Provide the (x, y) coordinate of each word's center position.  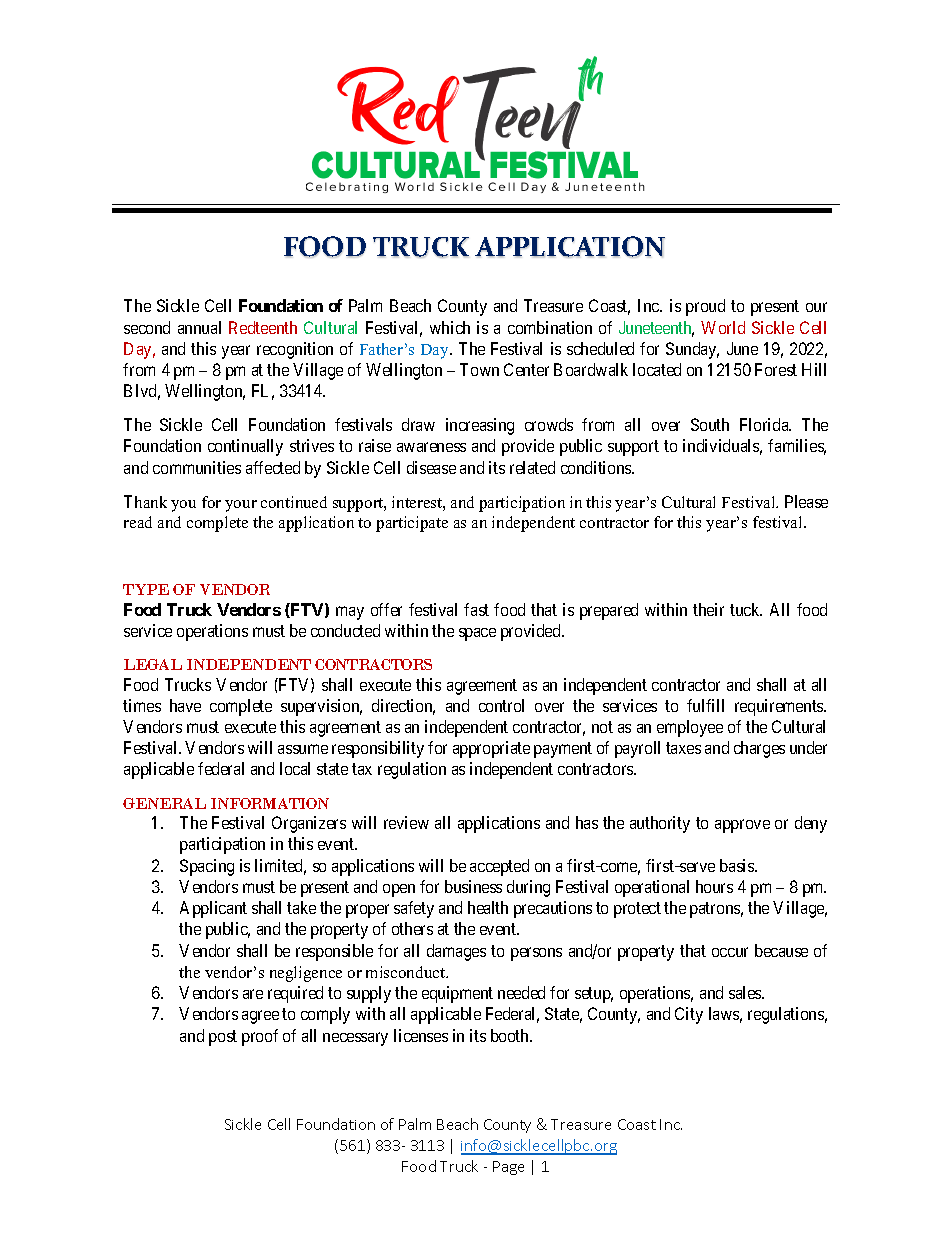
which (450, 327)
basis (738, 865)
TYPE (146, 589)
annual (199, 327)
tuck (746, 609)
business (473, 886)
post (223, 1038)
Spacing (207, 867)
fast (476, 609)
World (723, 327)
